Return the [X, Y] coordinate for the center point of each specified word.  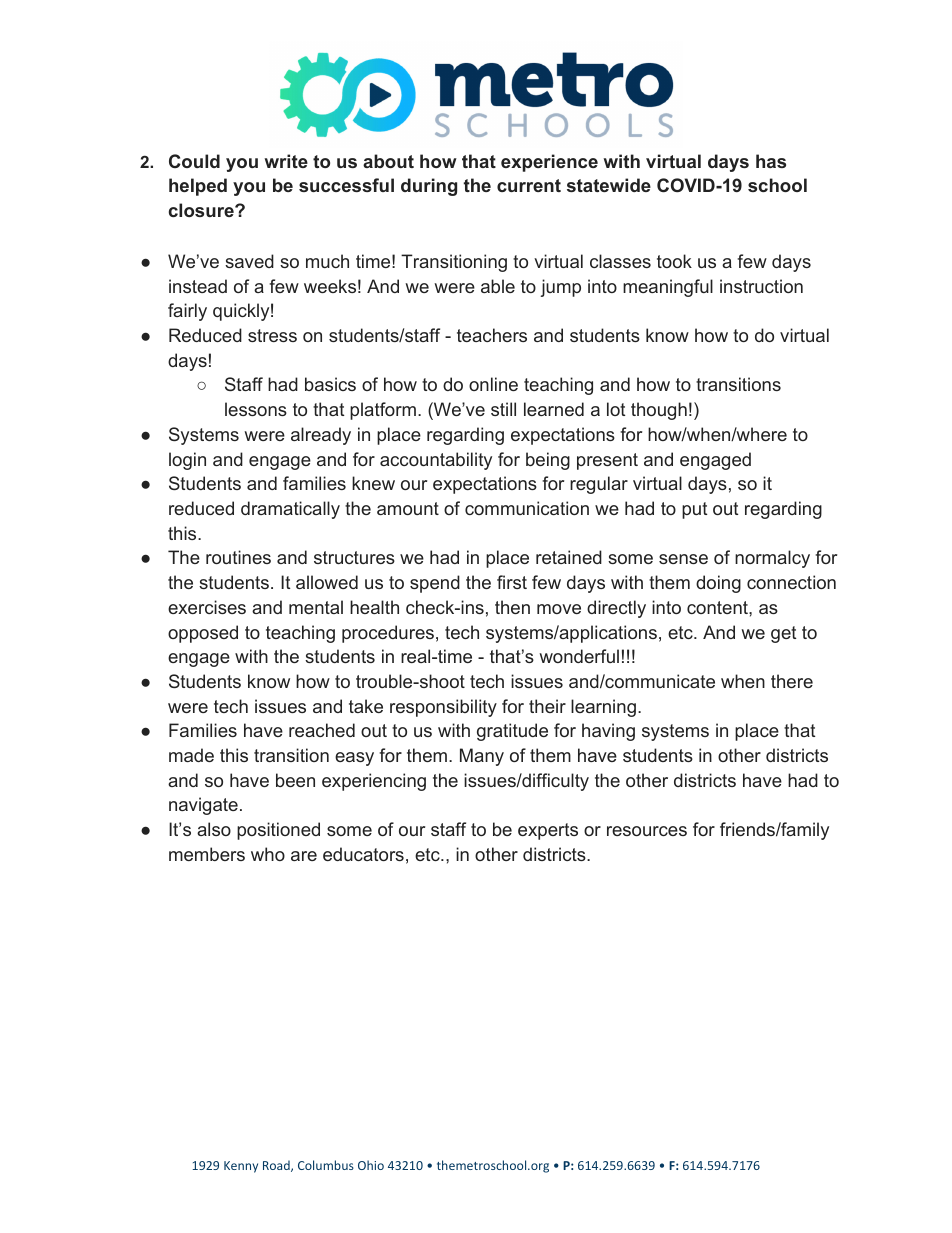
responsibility [443, 708]
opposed [203, 634]
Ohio [371, 1165]
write [286, 161]
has [771, 161]
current [529, 185]
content [718, 607]
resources [647, 831]
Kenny [241, 1167]
